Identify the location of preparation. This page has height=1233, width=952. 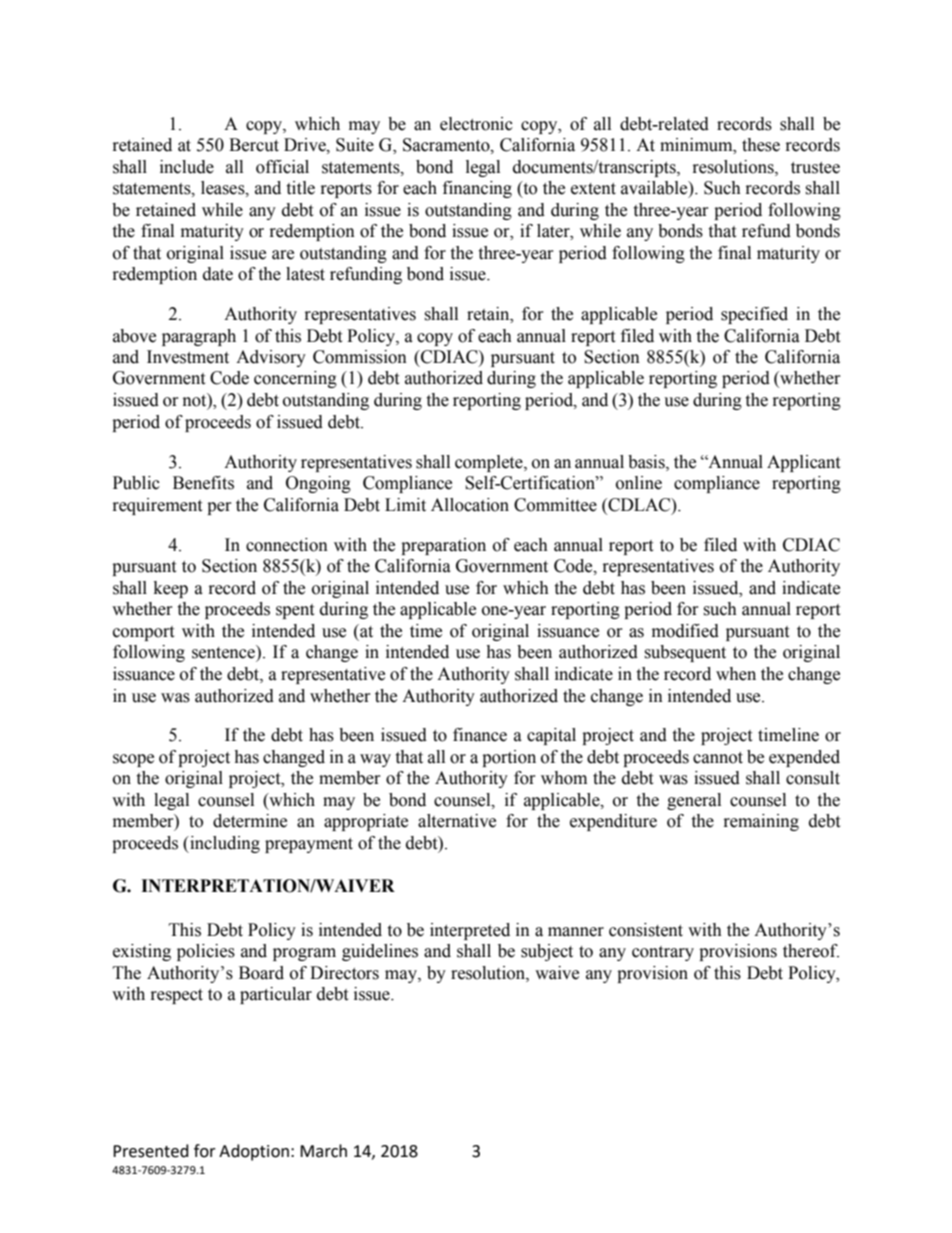
(443, 546).
